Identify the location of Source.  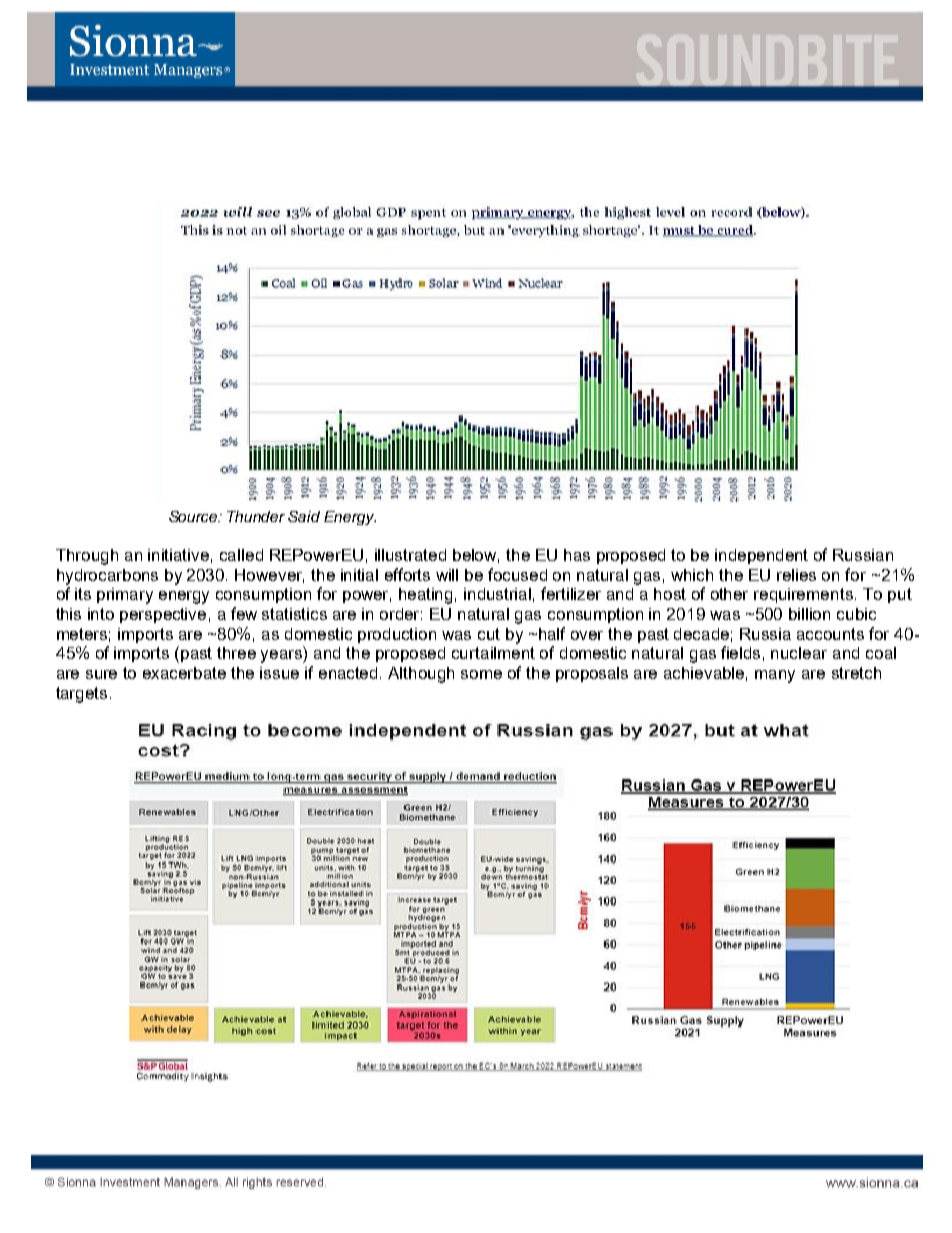
(194, 516).
